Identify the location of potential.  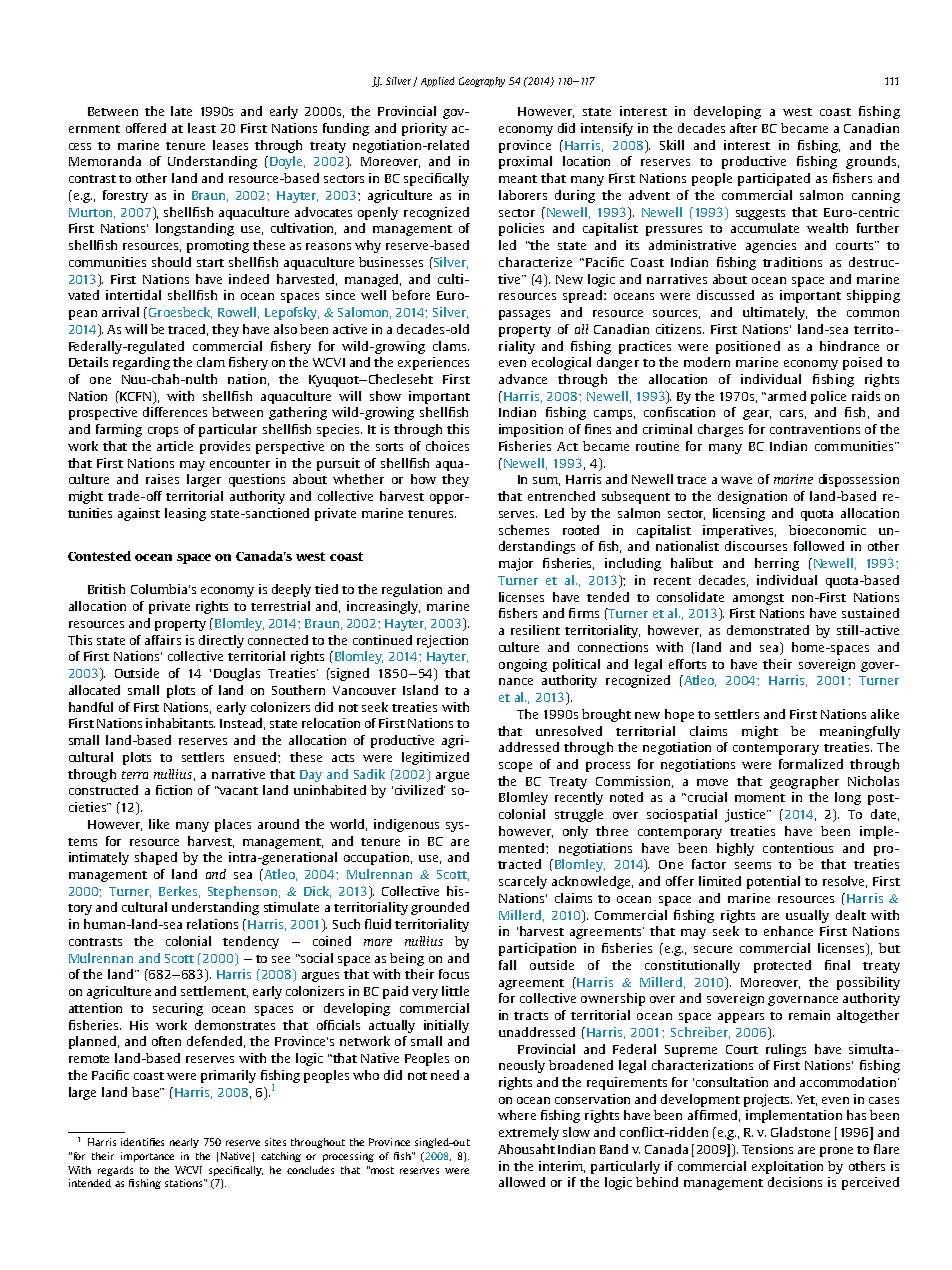
(773, 882).
